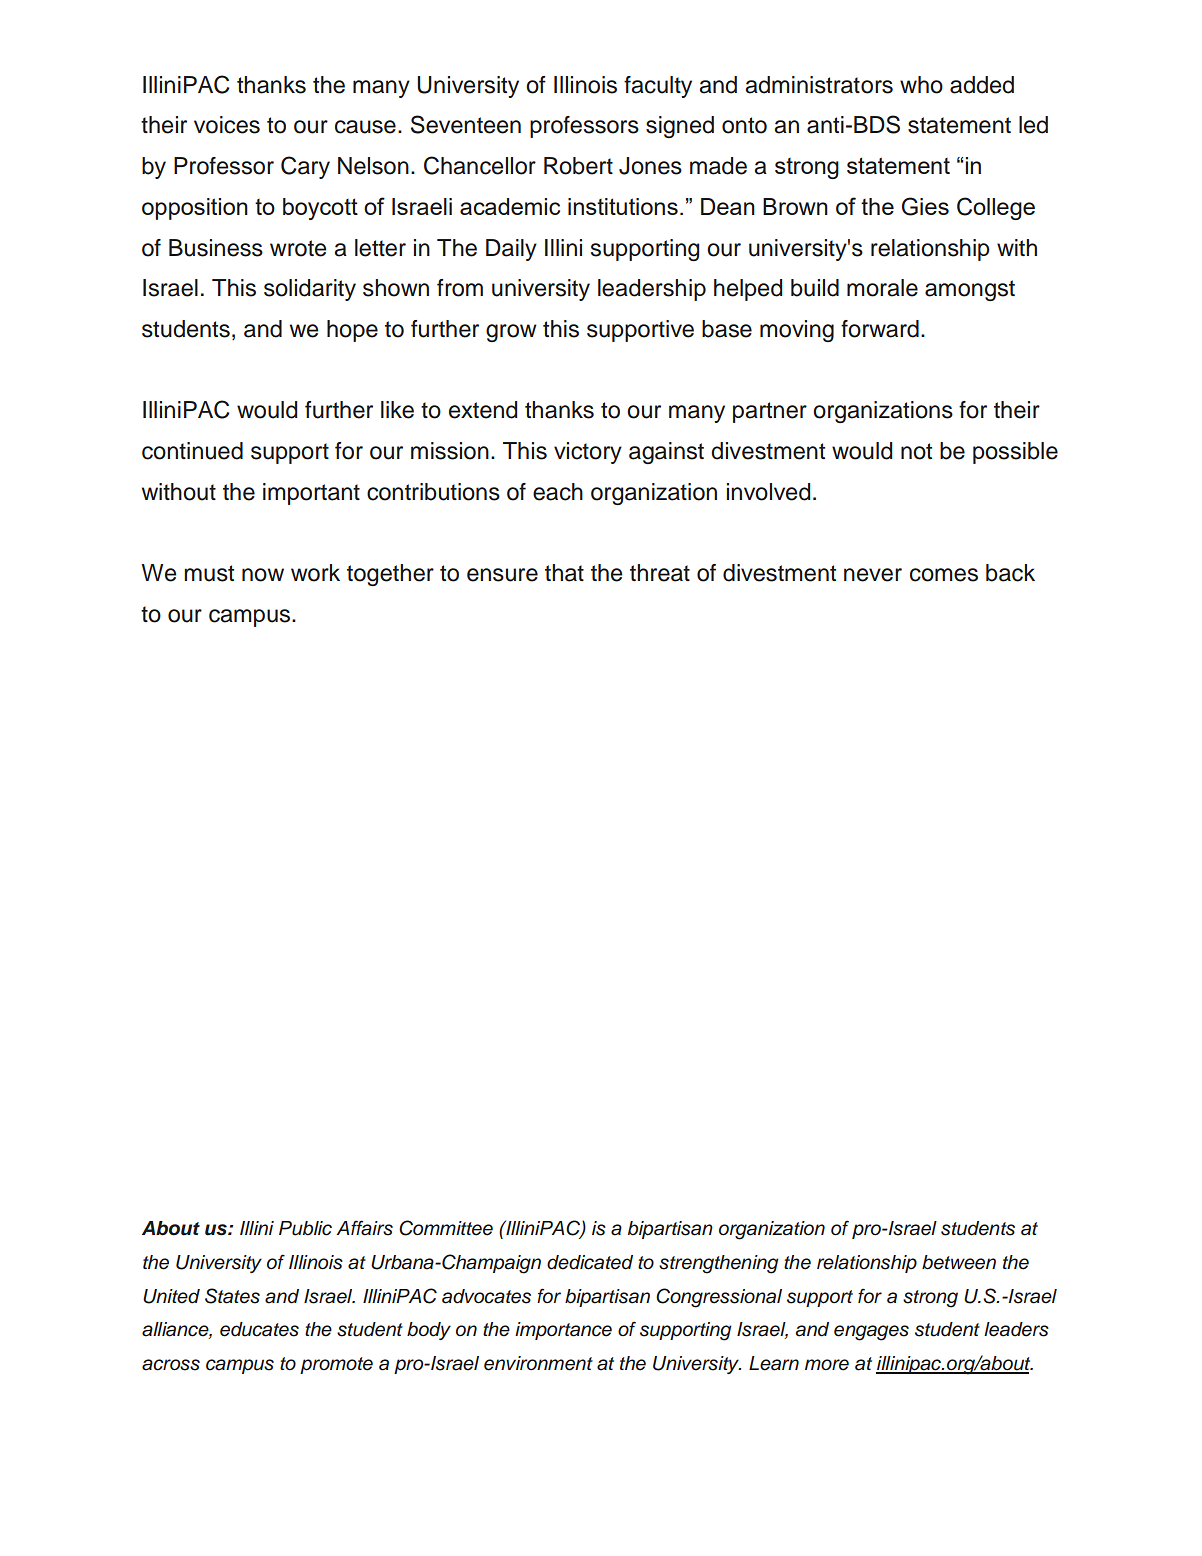 The height and width of the screenshot is (1556, 1202). I want to click on comes, so click(944, 575).
